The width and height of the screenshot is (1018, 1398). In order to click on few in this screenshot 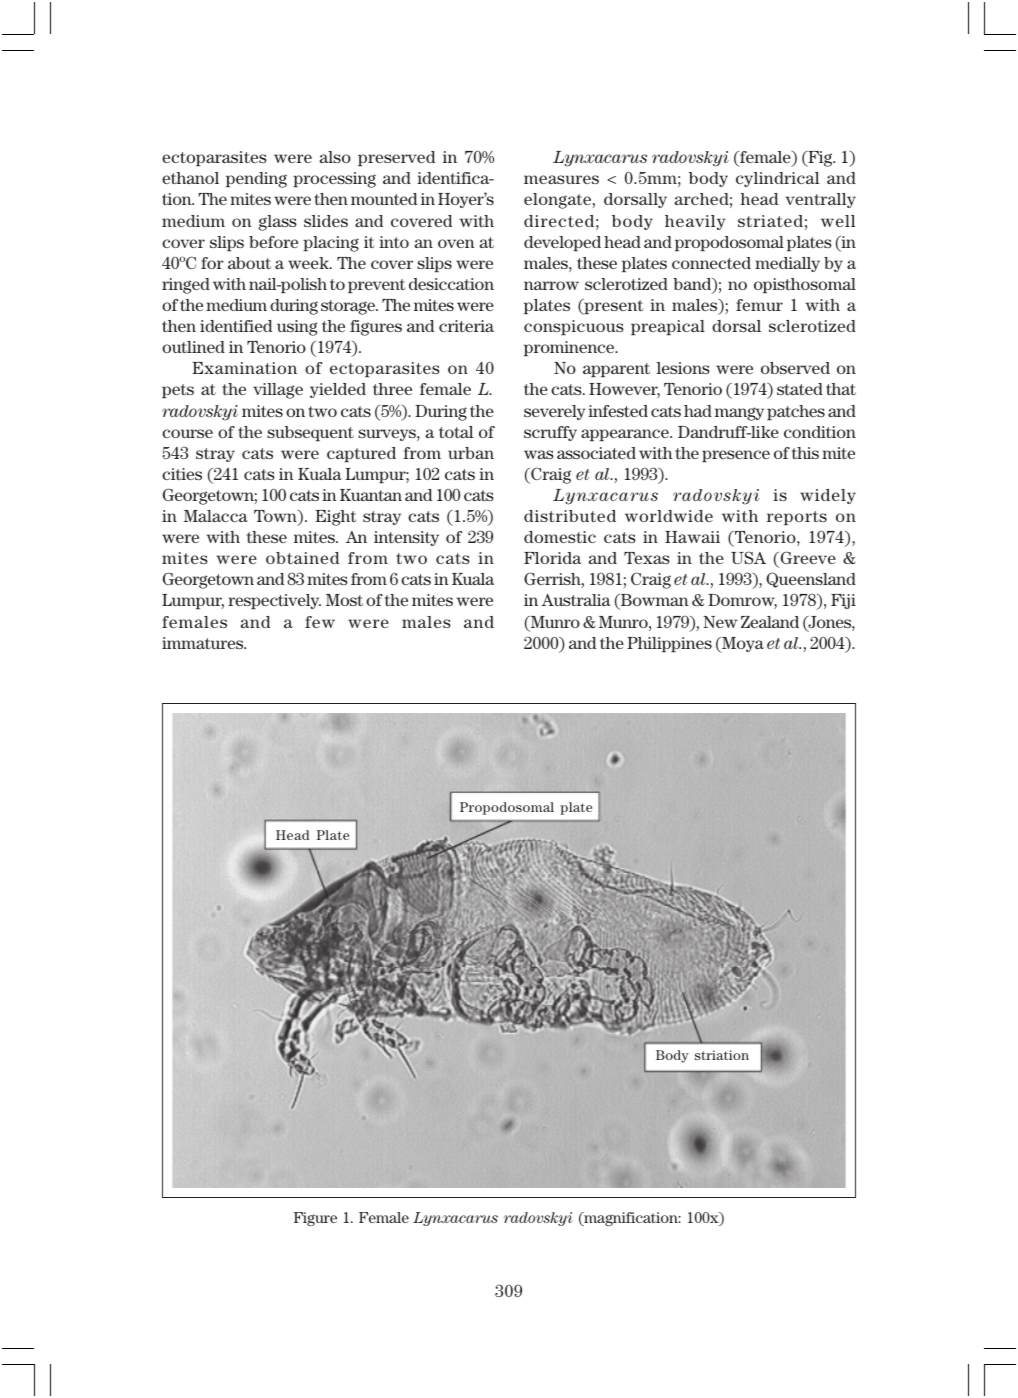, I will do `click(320, 622)`.
